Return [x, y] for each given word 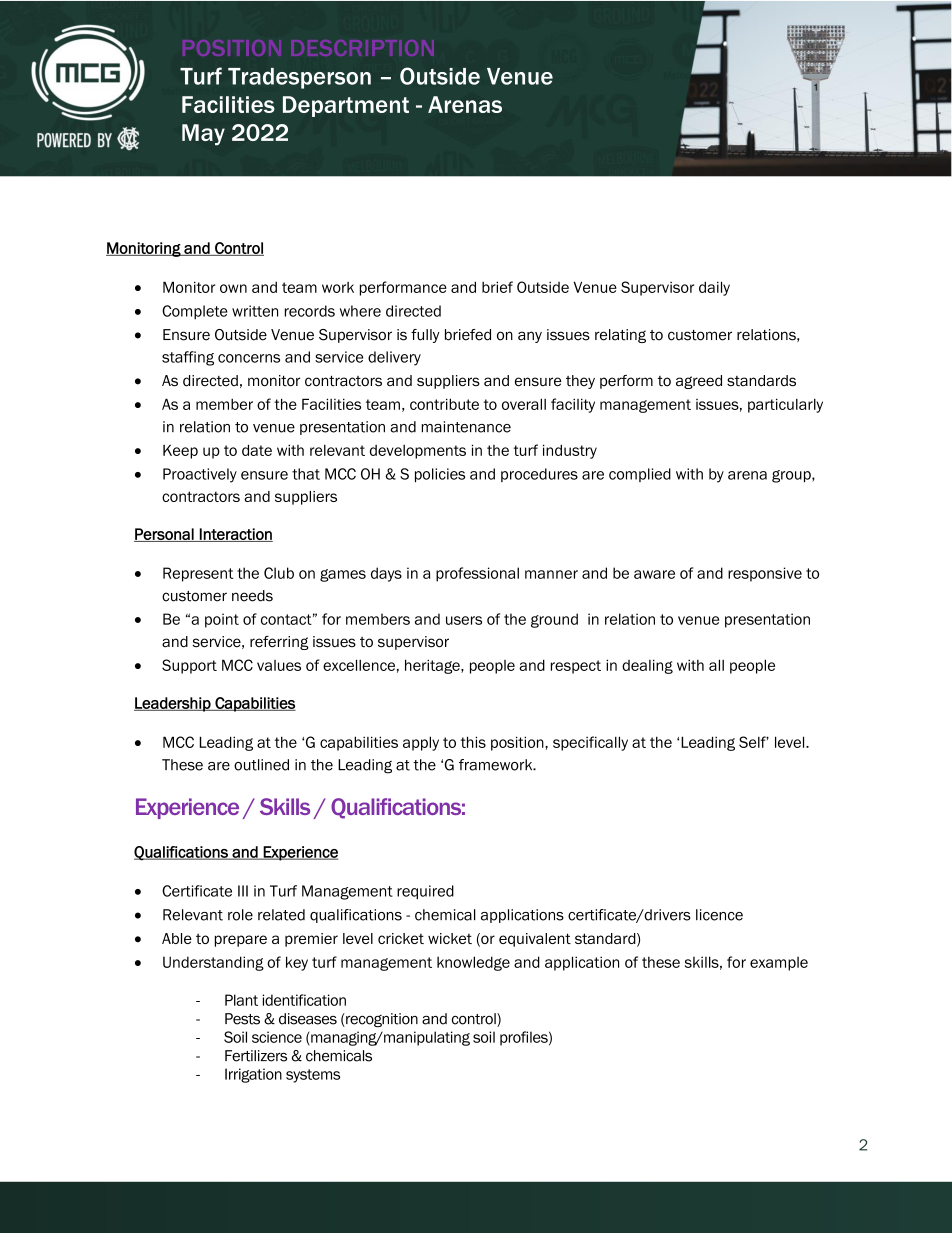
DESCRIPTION [362, 48]
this [473, 742]
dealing [647, 666]
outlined [261, 765]
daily [714, 288]
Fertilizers [256, 1056]
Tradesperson [299, 78]
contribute [444, 404]
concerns [249, 358]
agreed [699, 382]
